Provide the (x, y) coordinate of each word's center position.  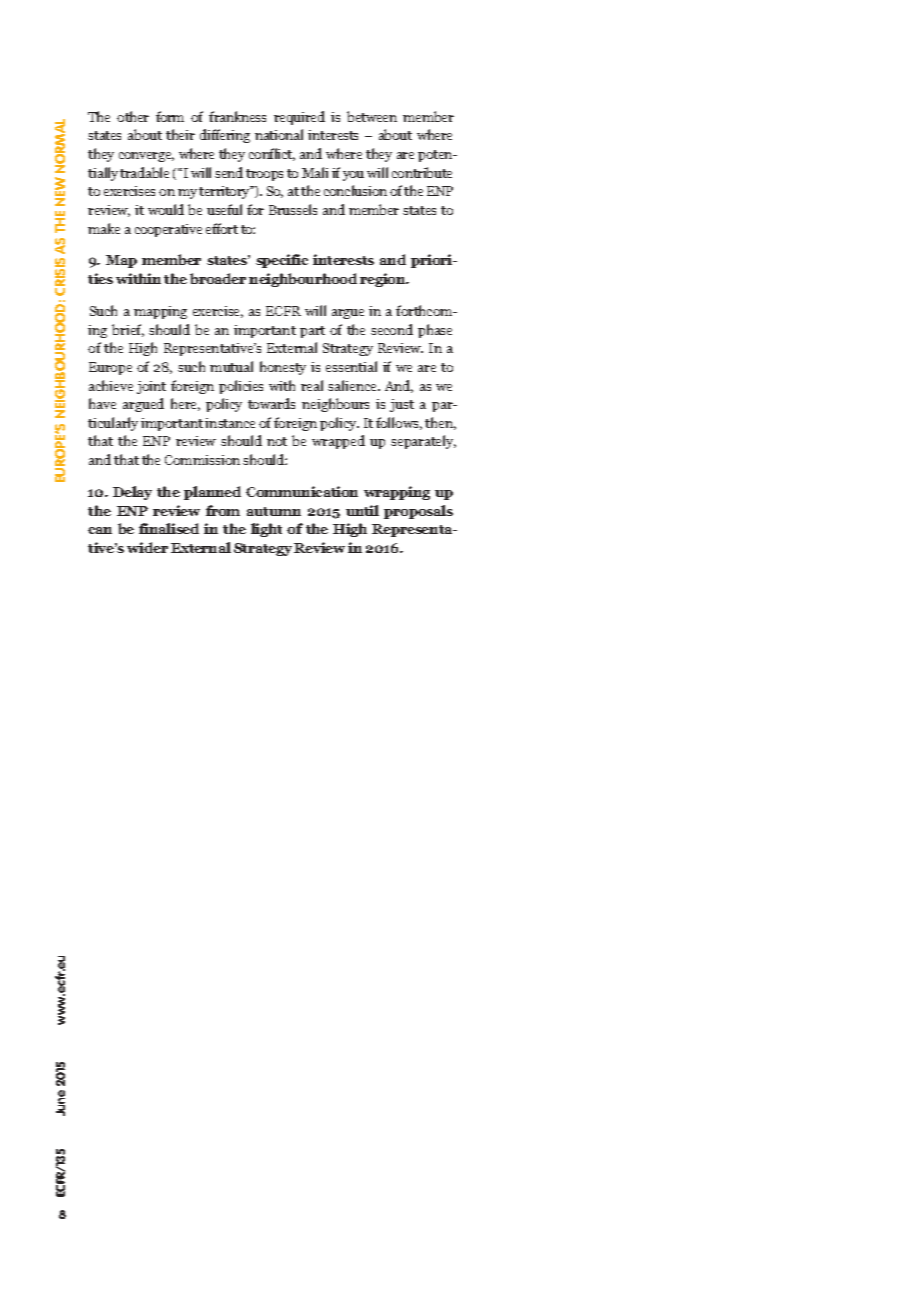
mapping (160, 312)
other (133, 116)
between (372, 116)
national (279, 134)
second (392, 329)
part (312, 332)
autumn (274, 511)
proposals (418, 512)
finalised (169, 528)
